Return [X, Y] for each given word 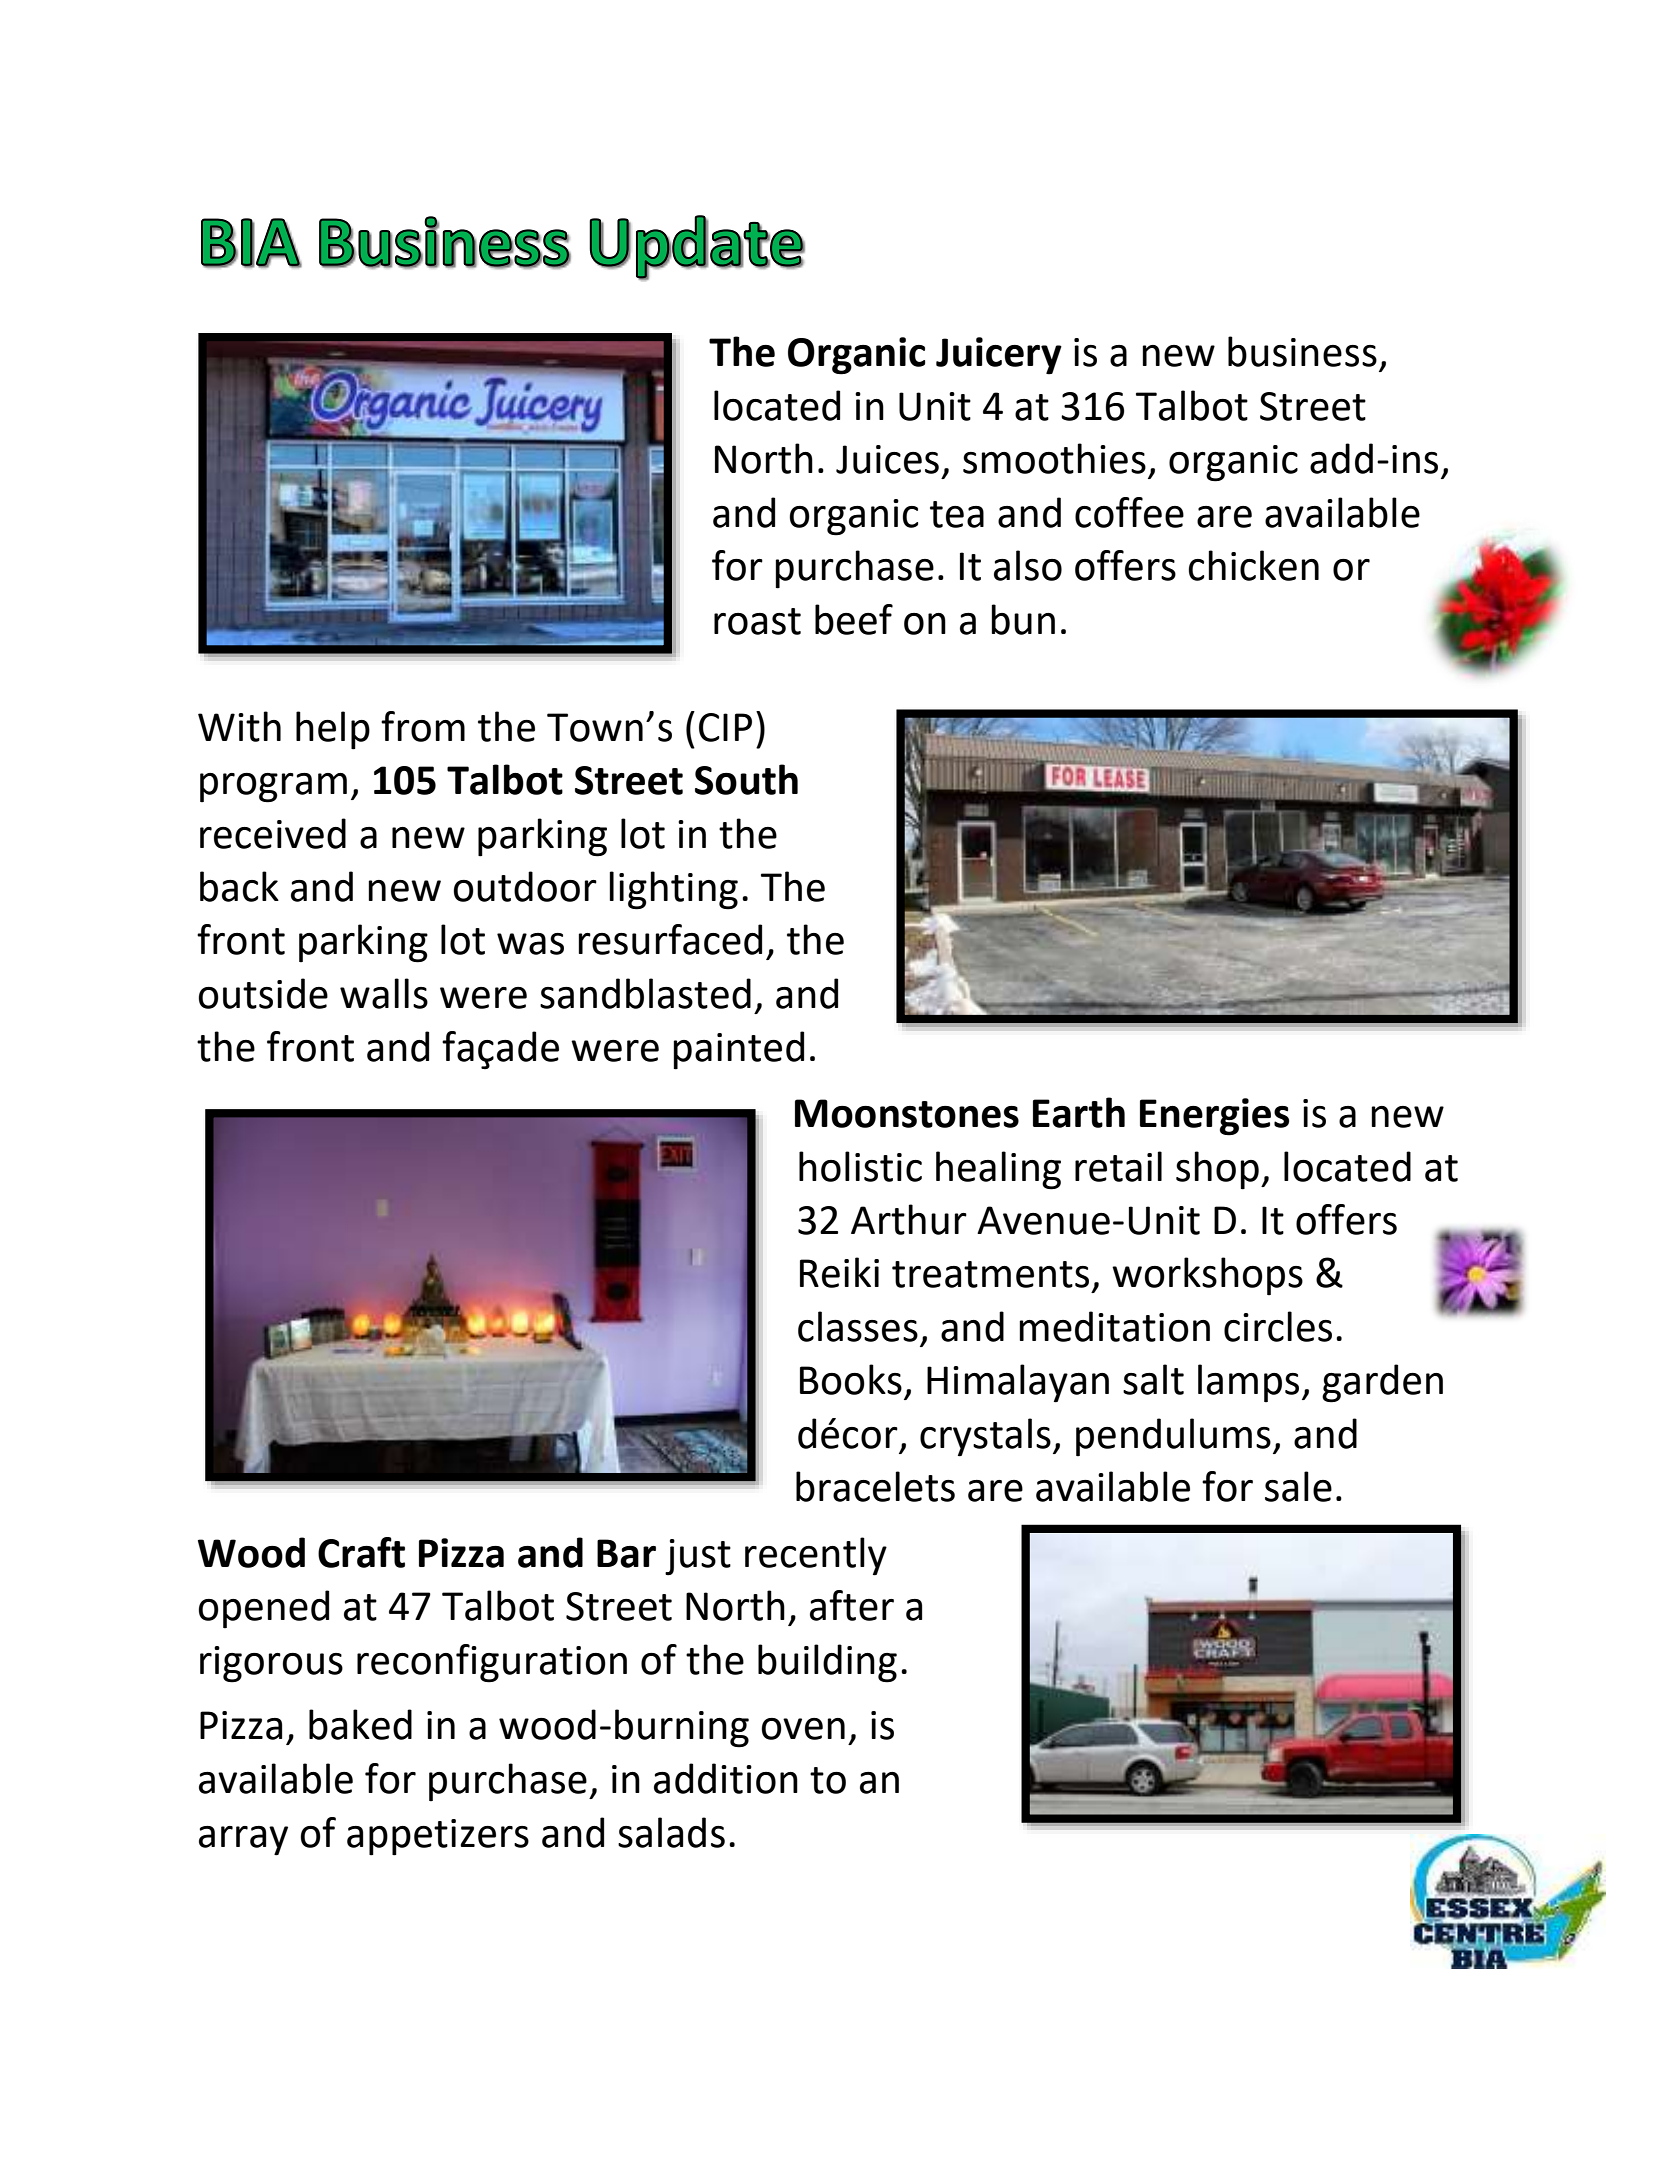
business [1302, 351]
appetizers [438, 1837]
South [746, 779]
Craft [361, 1552]
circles [1278, 1326]
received [273, 833]
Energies [1214, 1117]
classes [858, 1326]
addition [726, 1778]
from [423, 726]
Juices [887, 459]
